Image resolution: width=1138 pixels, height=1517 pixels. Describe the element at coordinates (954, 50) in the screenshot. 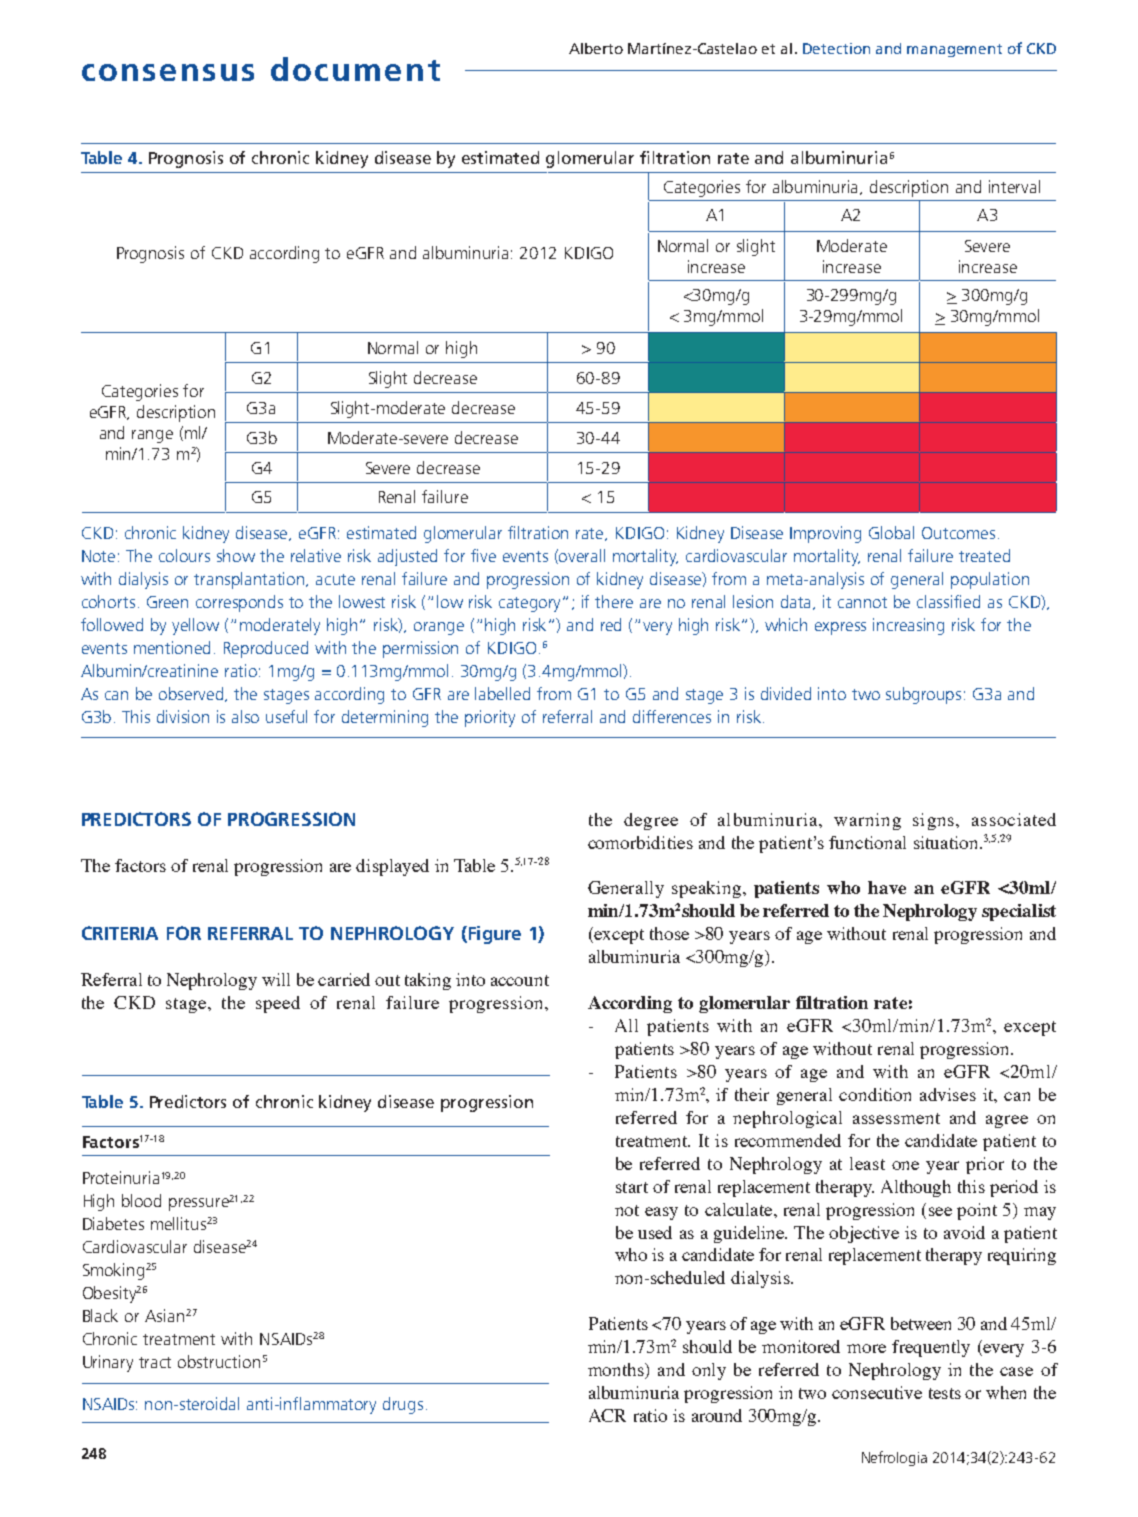

I see `management` at that location.
